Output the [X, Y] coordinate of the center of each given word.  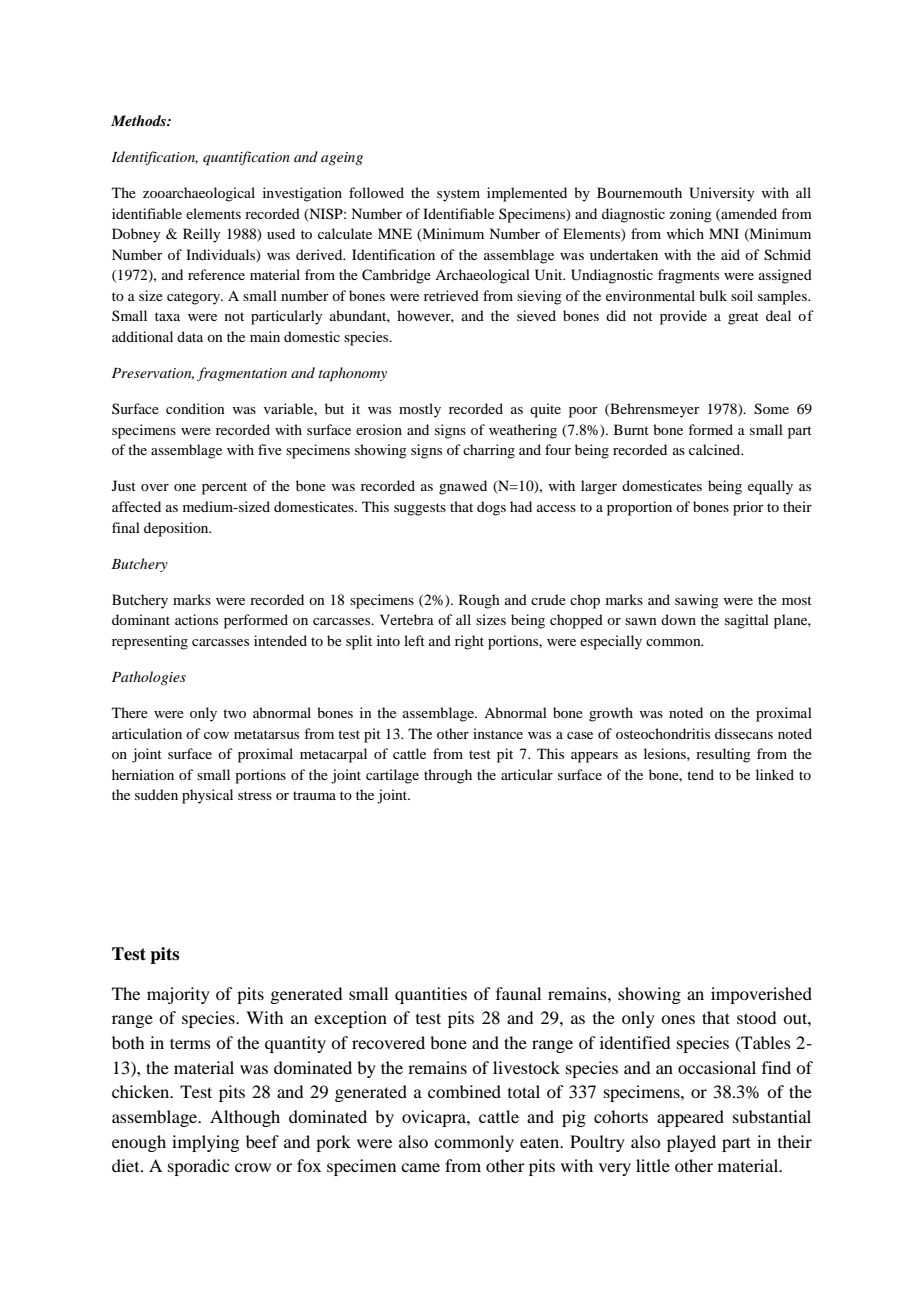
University [721, 194]
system [458, 195]
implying [205, 1143]
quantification [246, 158]
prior [748, 508]
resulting [723, 755]
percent [224, 488]
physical [207, 796]
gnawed [463, 487]
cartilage [392, 776]
